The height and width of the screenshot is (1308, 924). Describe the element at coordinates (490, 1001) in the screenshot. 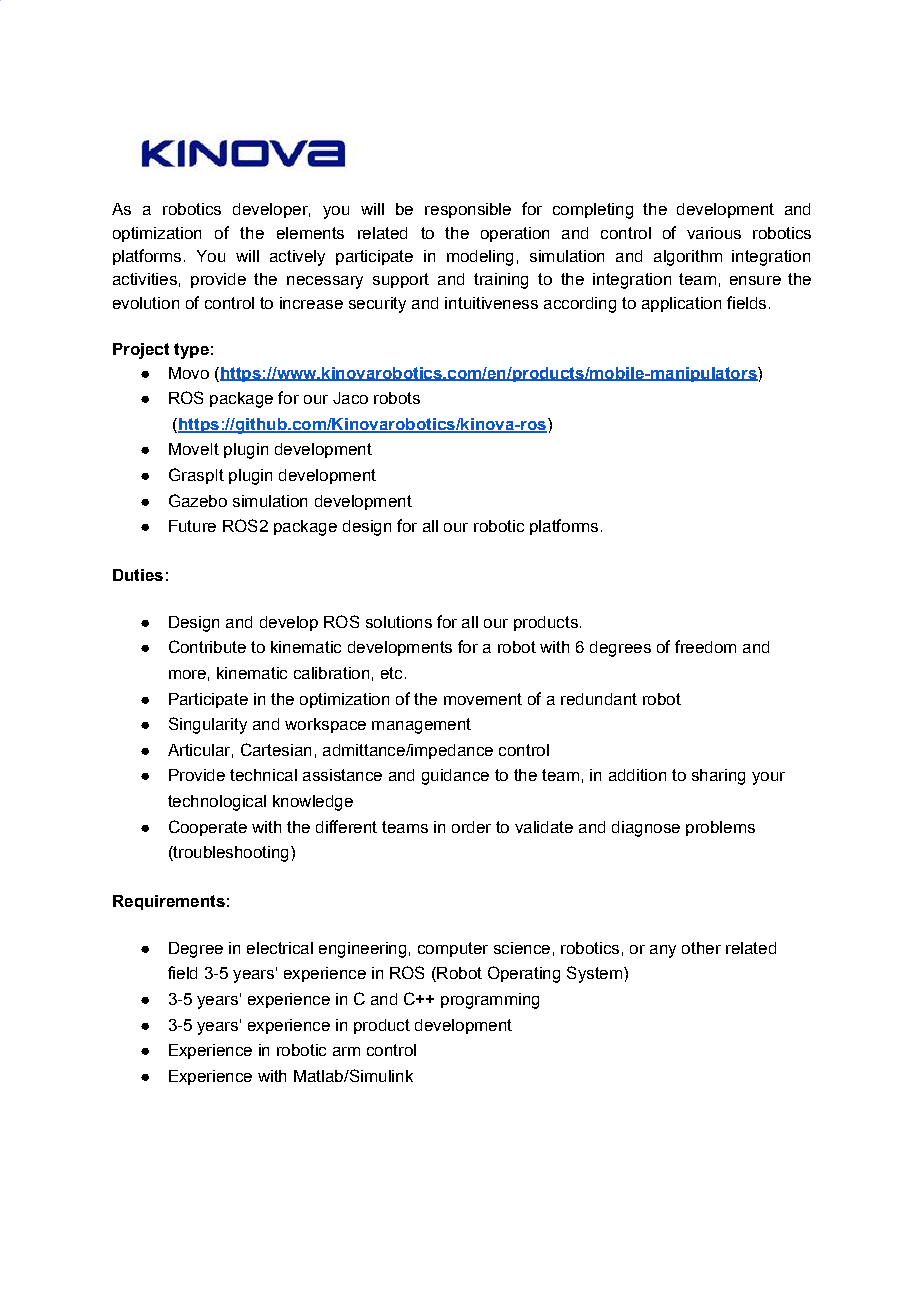

I see `programming` at that location.
